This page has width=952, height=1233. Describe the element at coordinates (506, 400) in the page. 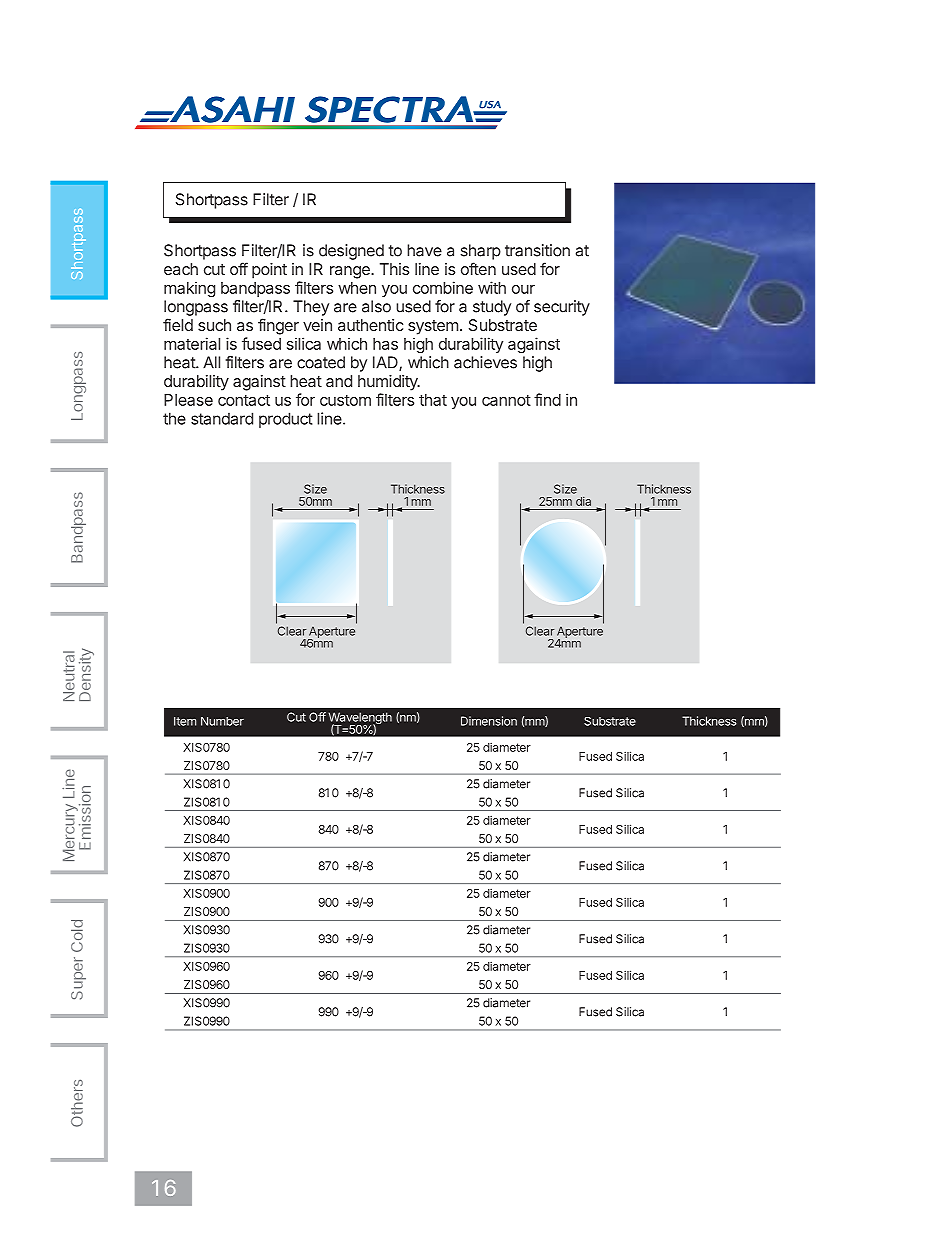

I see `cannot` at that location.
